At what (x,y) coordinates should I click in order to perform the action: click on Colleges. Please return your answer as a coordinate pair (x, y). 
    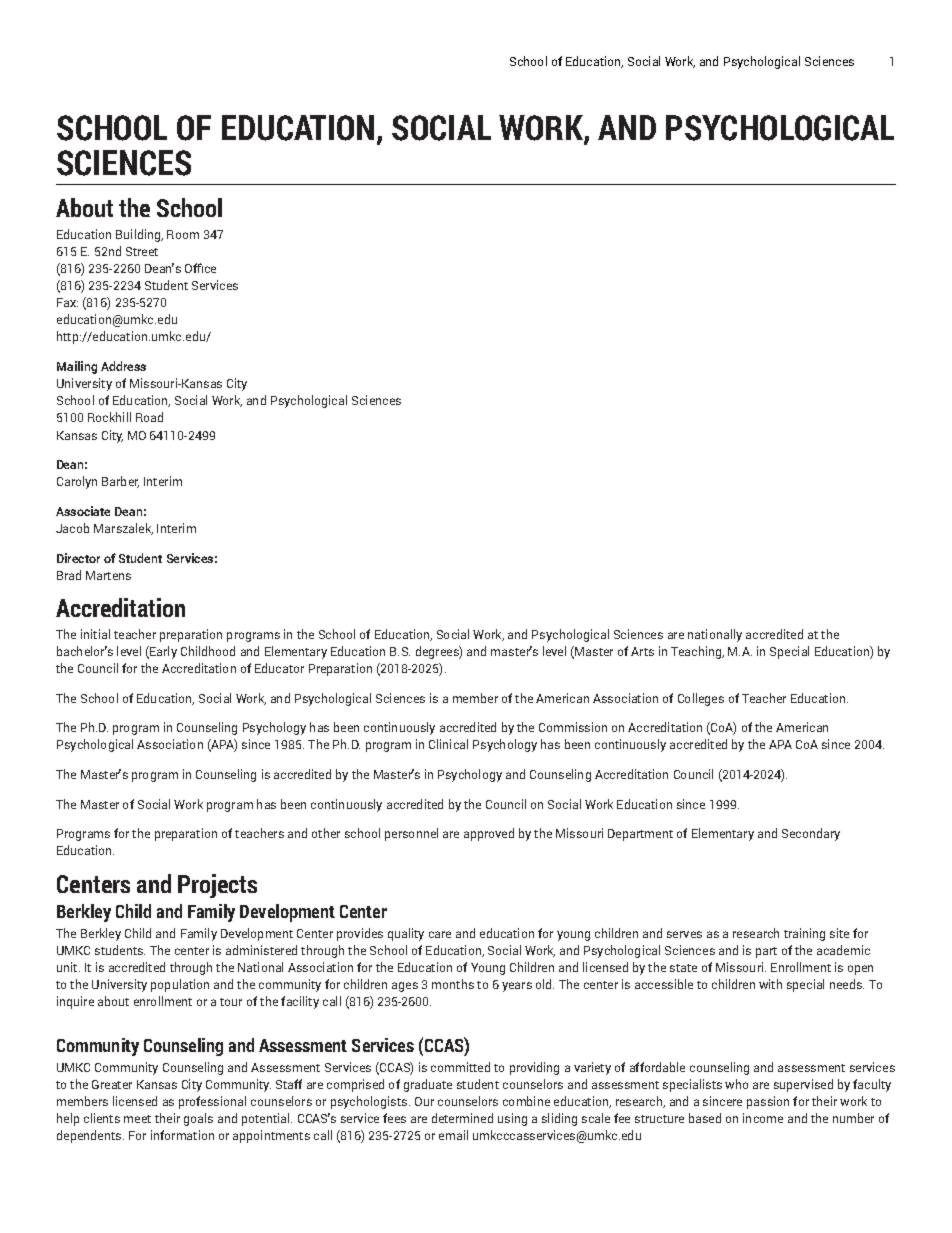
    Looking at the image, I should click on (701, 699).
